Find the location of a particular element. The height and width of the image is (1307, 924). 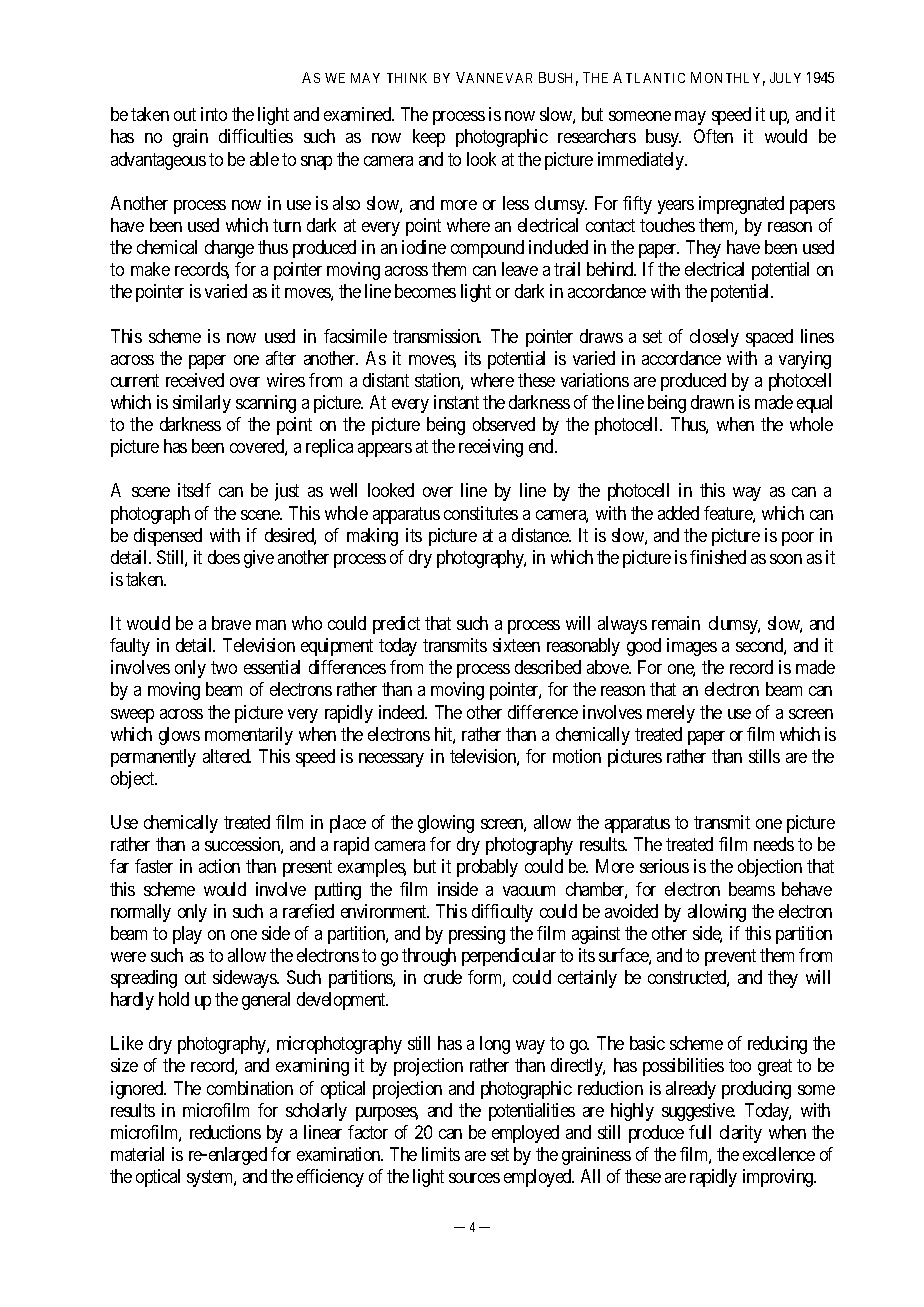

sixteen is located at coordinates (516, 645).
